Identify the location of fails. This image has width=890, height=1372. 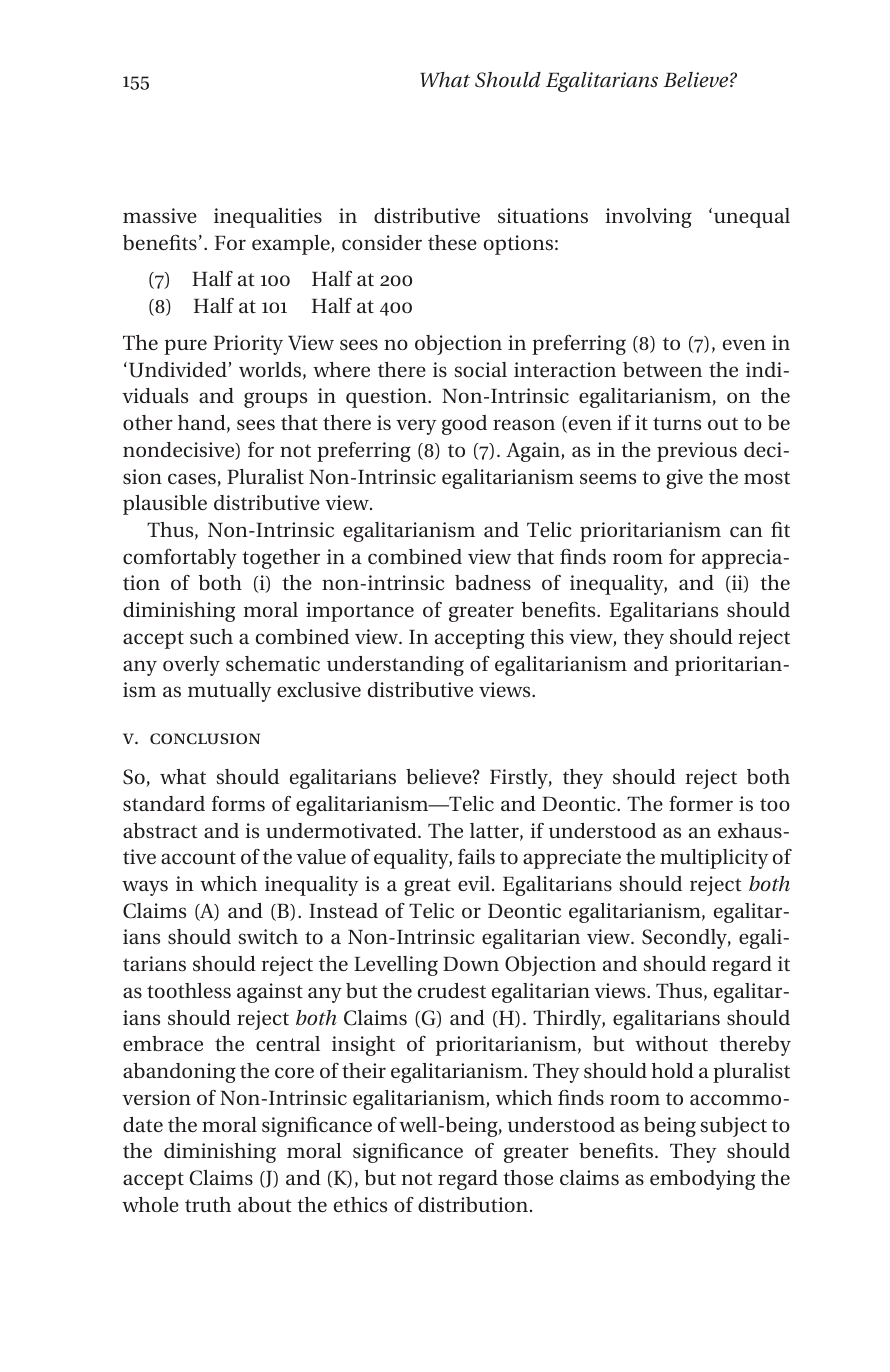
(476, 856).
